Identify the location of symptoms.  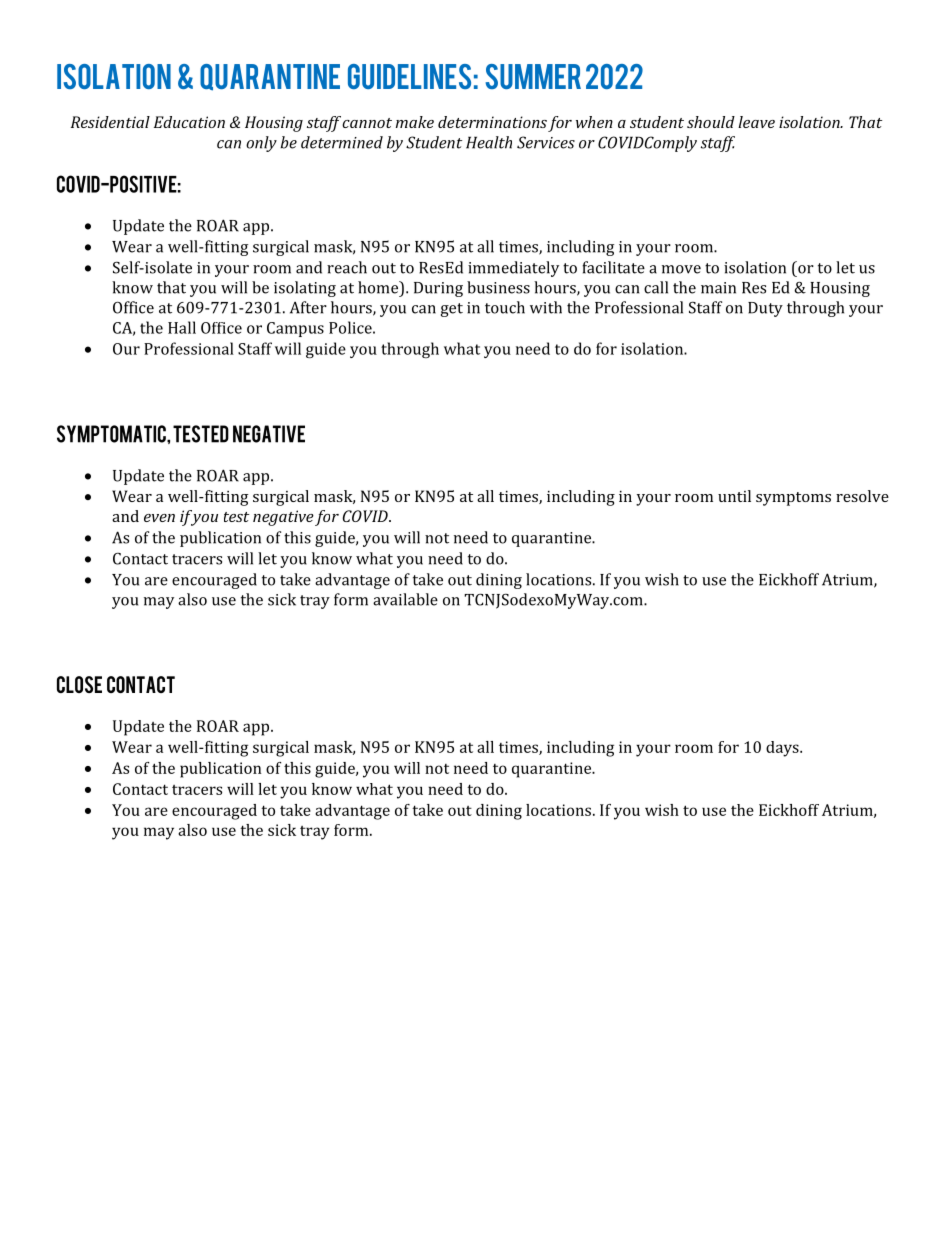
(793, 499).
